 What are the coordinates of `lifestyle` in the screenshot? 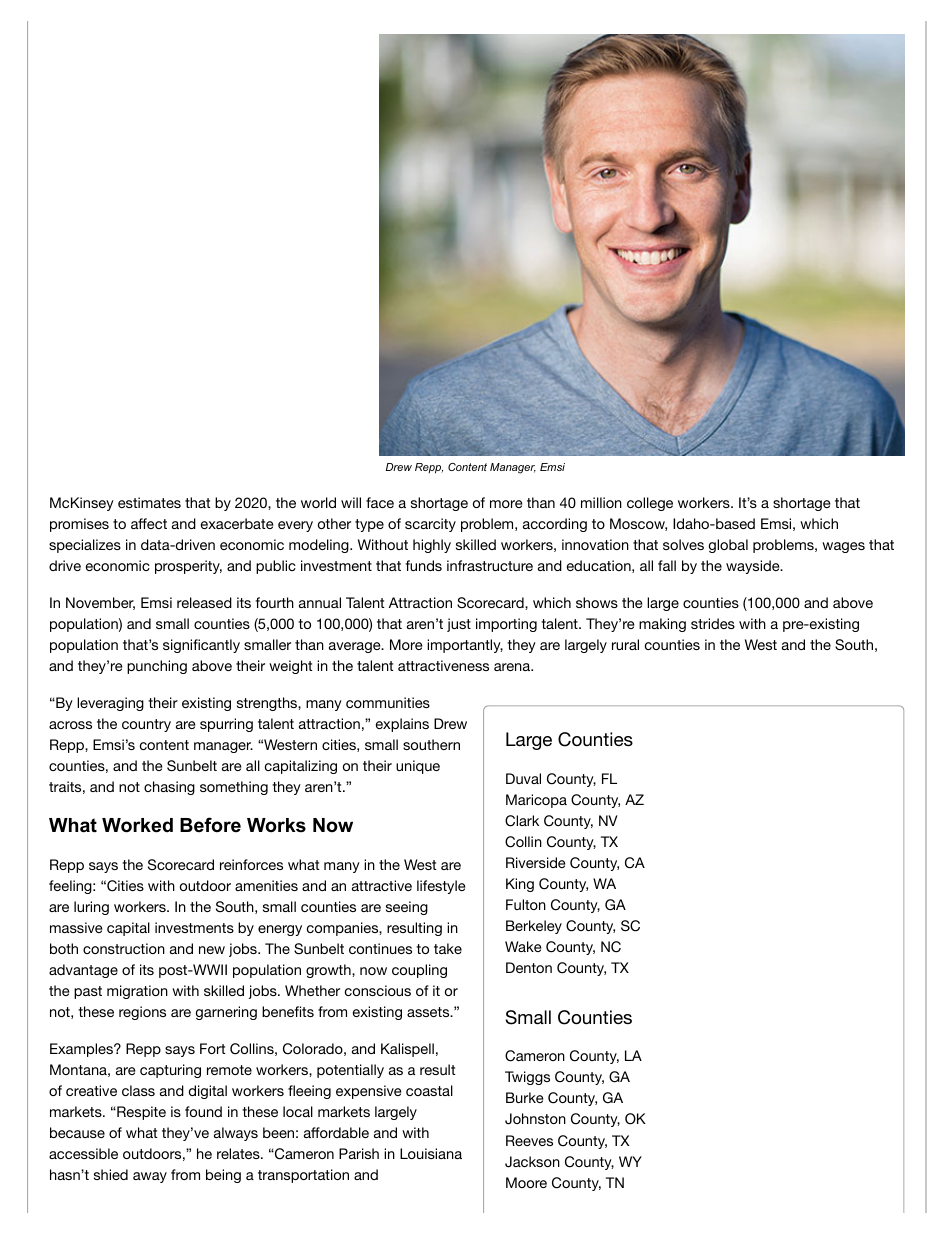 It's located at (441, 887).
